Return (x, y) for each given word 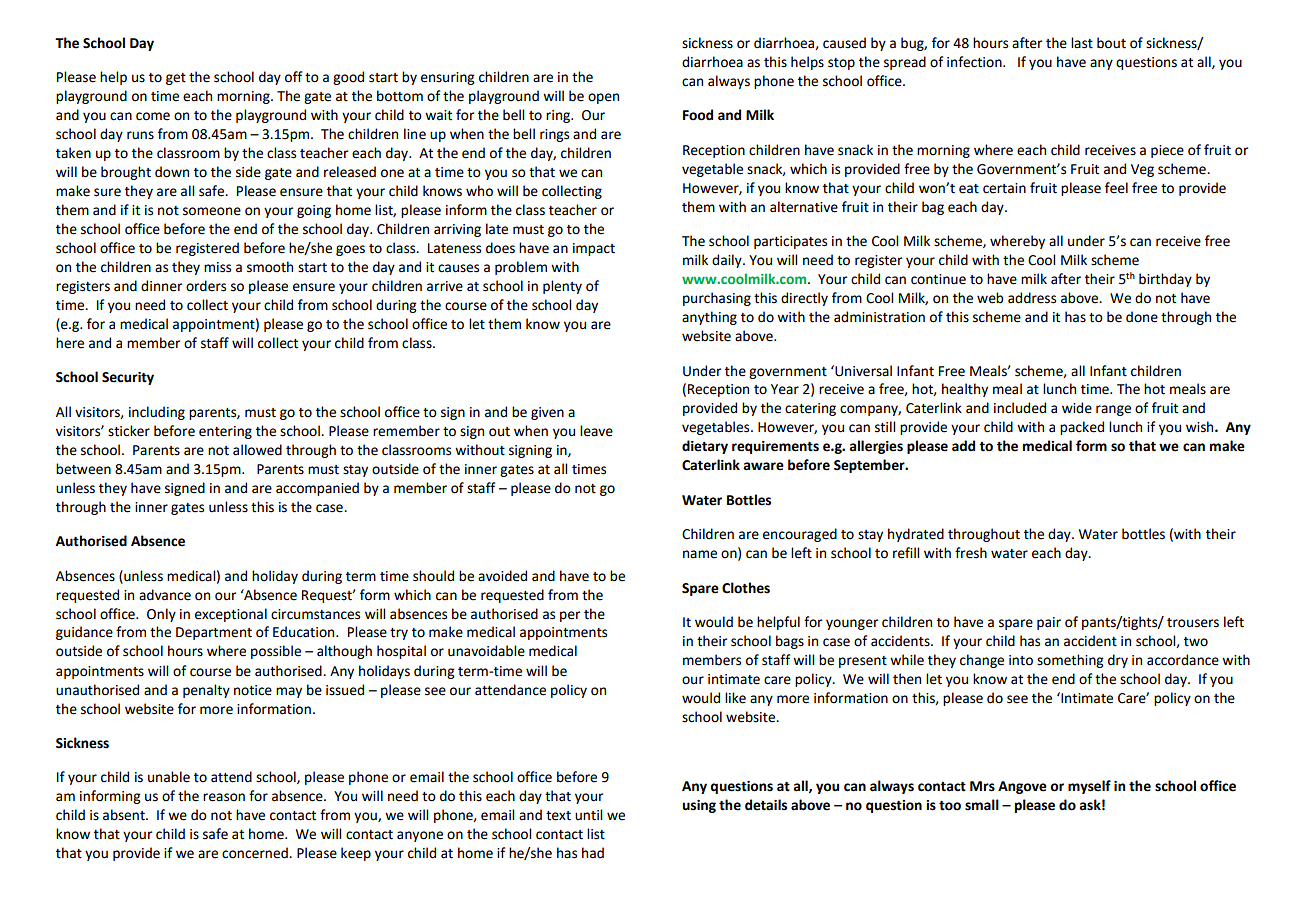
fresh (971, 553)
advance (165, 595)
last (1082, 43)
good (348, 78)
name (700, 554)
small (982, 805)
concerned (256, 853)
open (603, 98)
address (1032, 298)
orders (206, 286)
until (588, 815)
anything (709, 318)
